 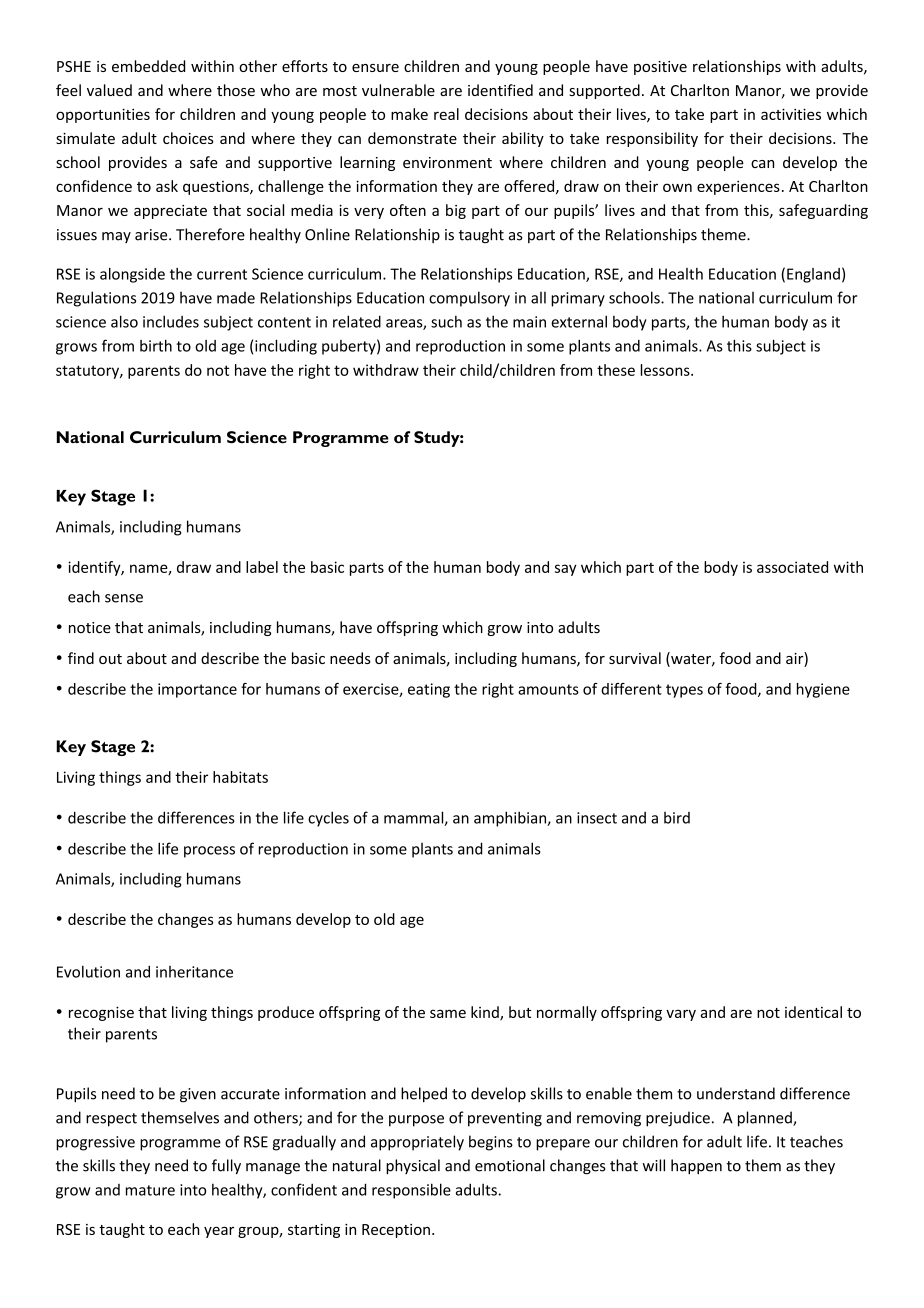 What do you see at coordinates (156, 345) in the screenshot?
I see `birth` at bounding box center [156, 345].
